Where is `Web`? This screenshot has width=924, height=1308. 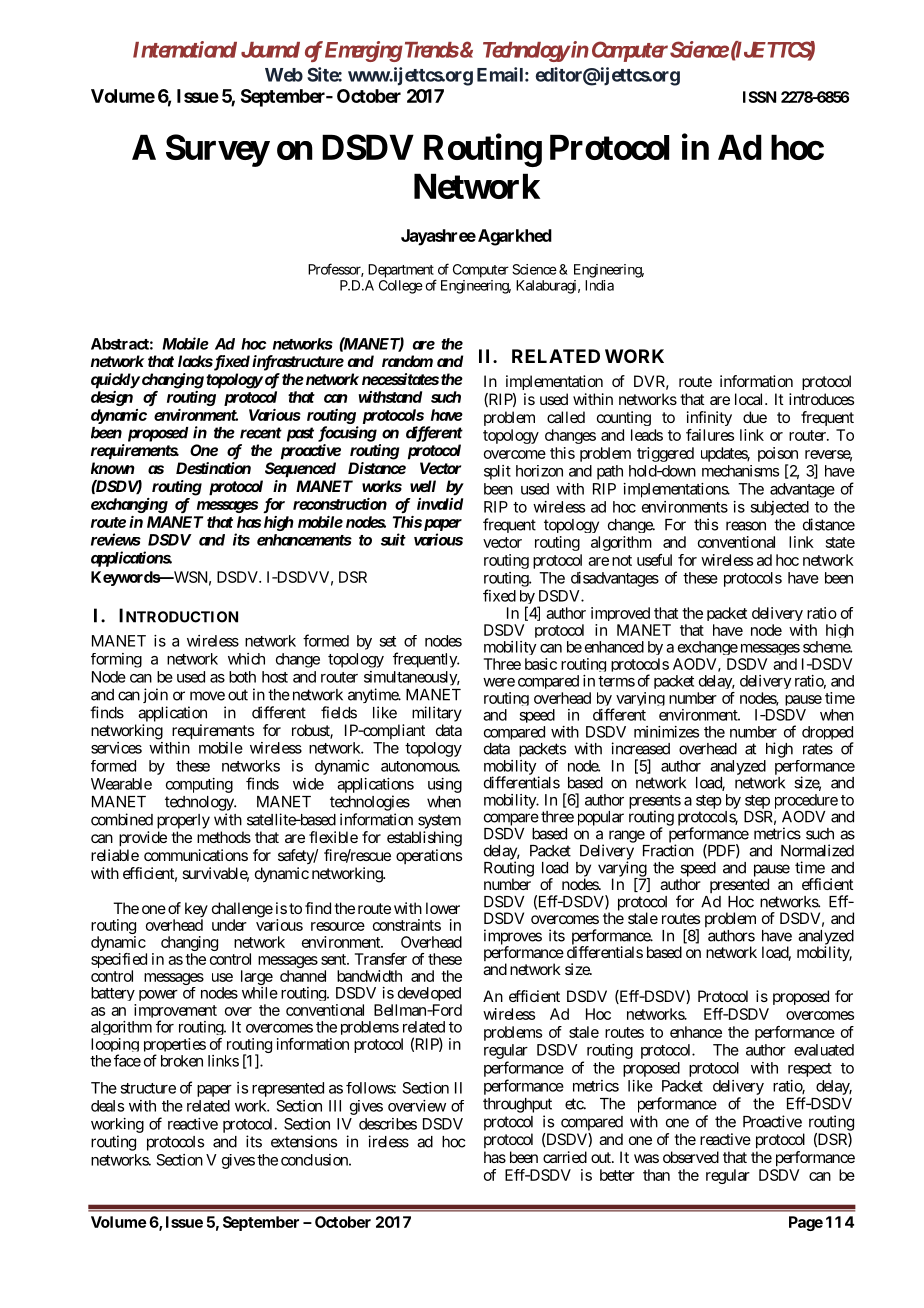 Web is located at coordinates (284, 75).
